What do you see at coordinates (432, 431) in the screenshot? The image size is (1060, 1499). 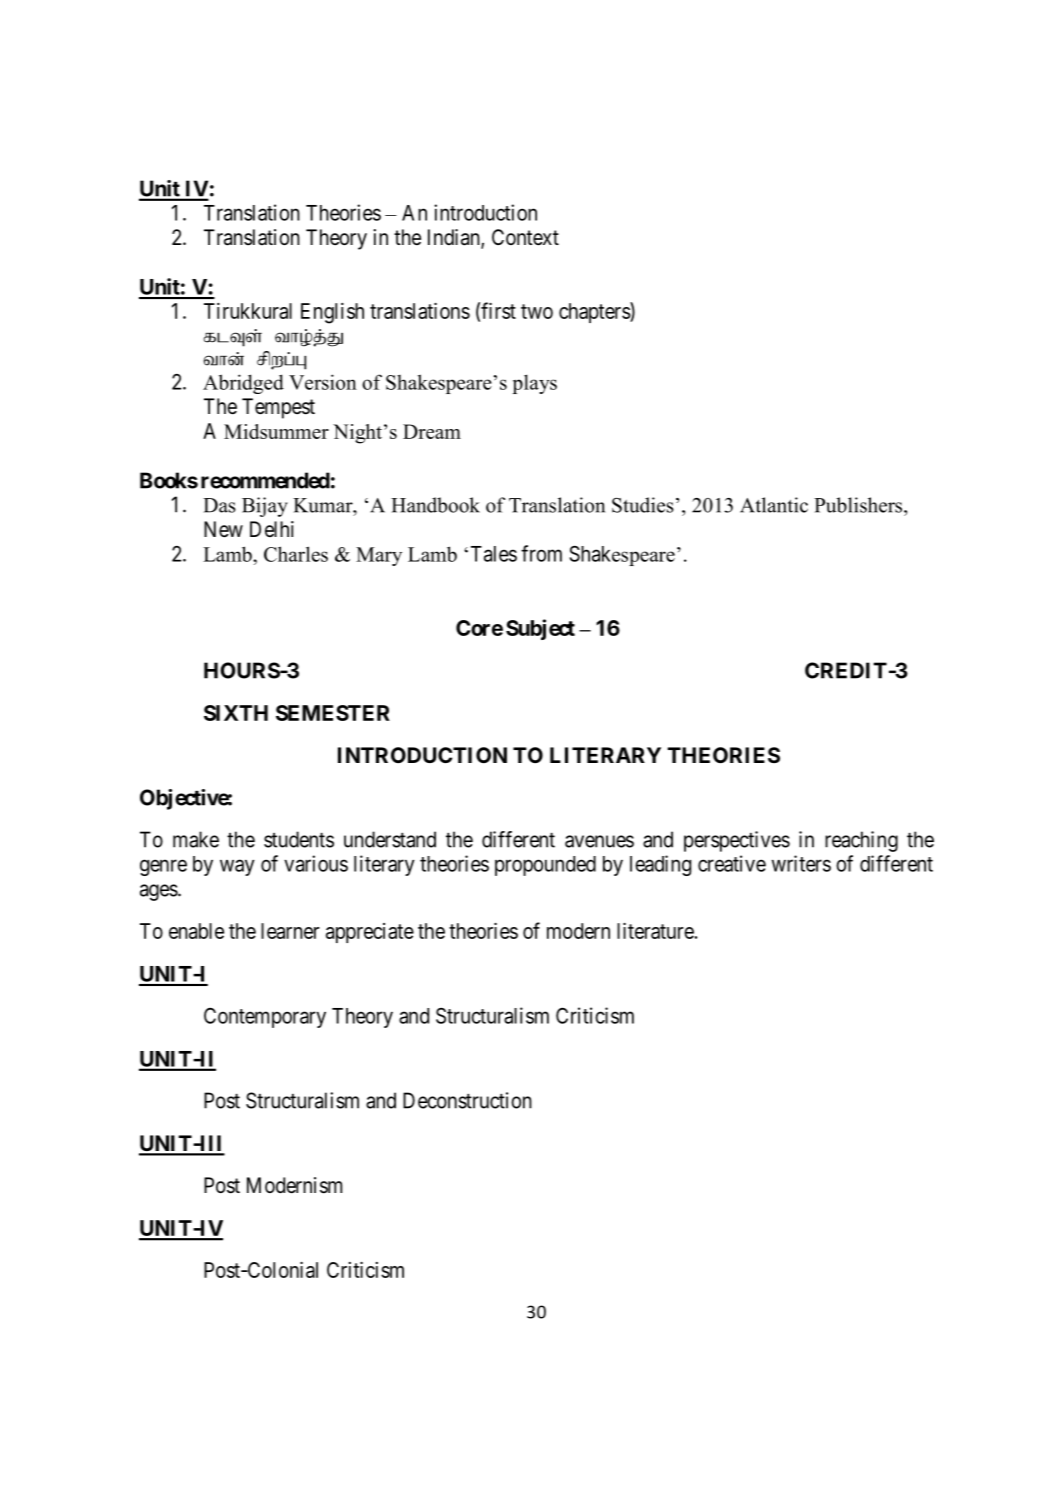 I see `Dream` at bounding box center [432, 431].
